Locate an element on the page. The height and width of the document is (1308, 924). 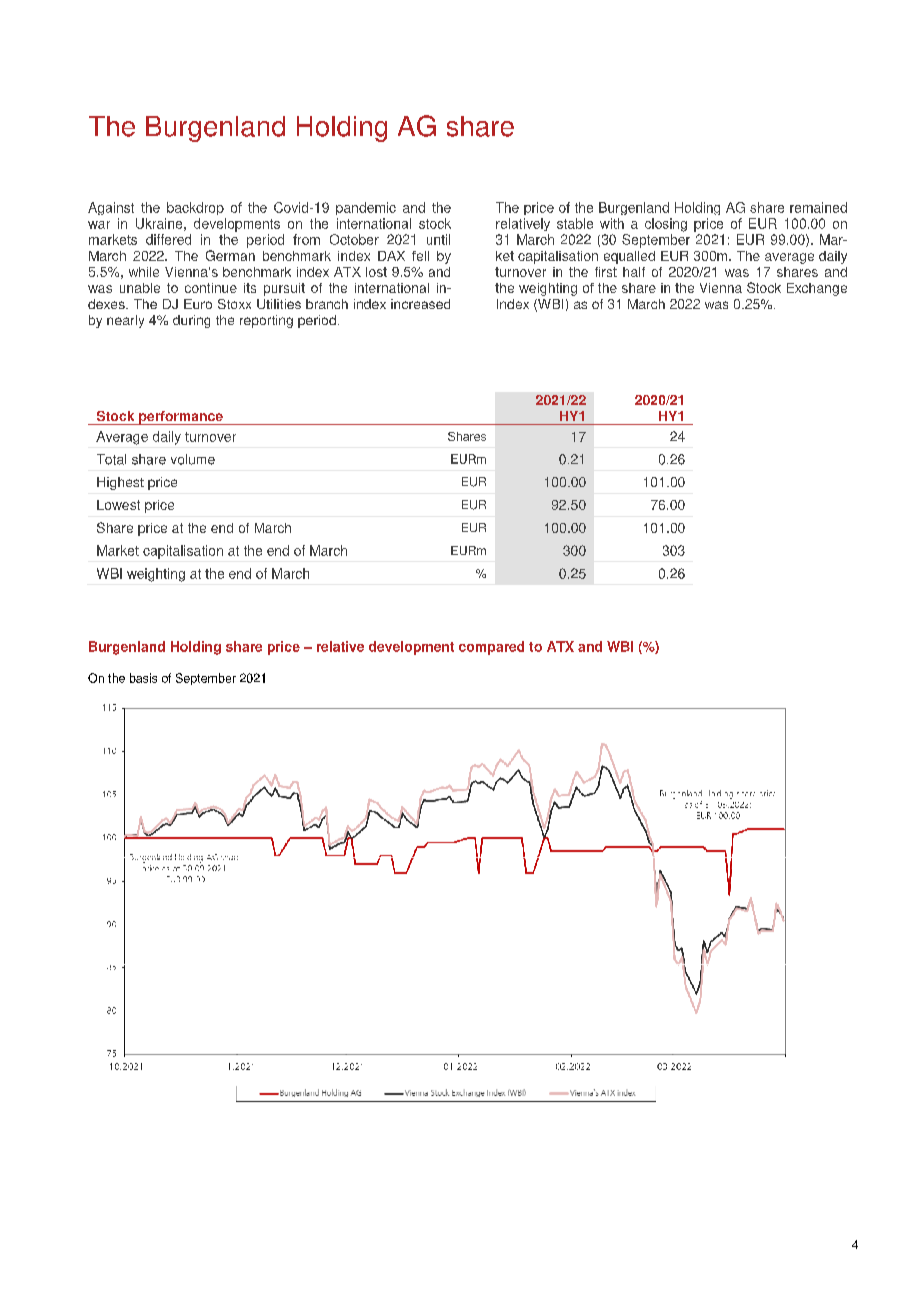
volume is located at coordinates (193, 459).
